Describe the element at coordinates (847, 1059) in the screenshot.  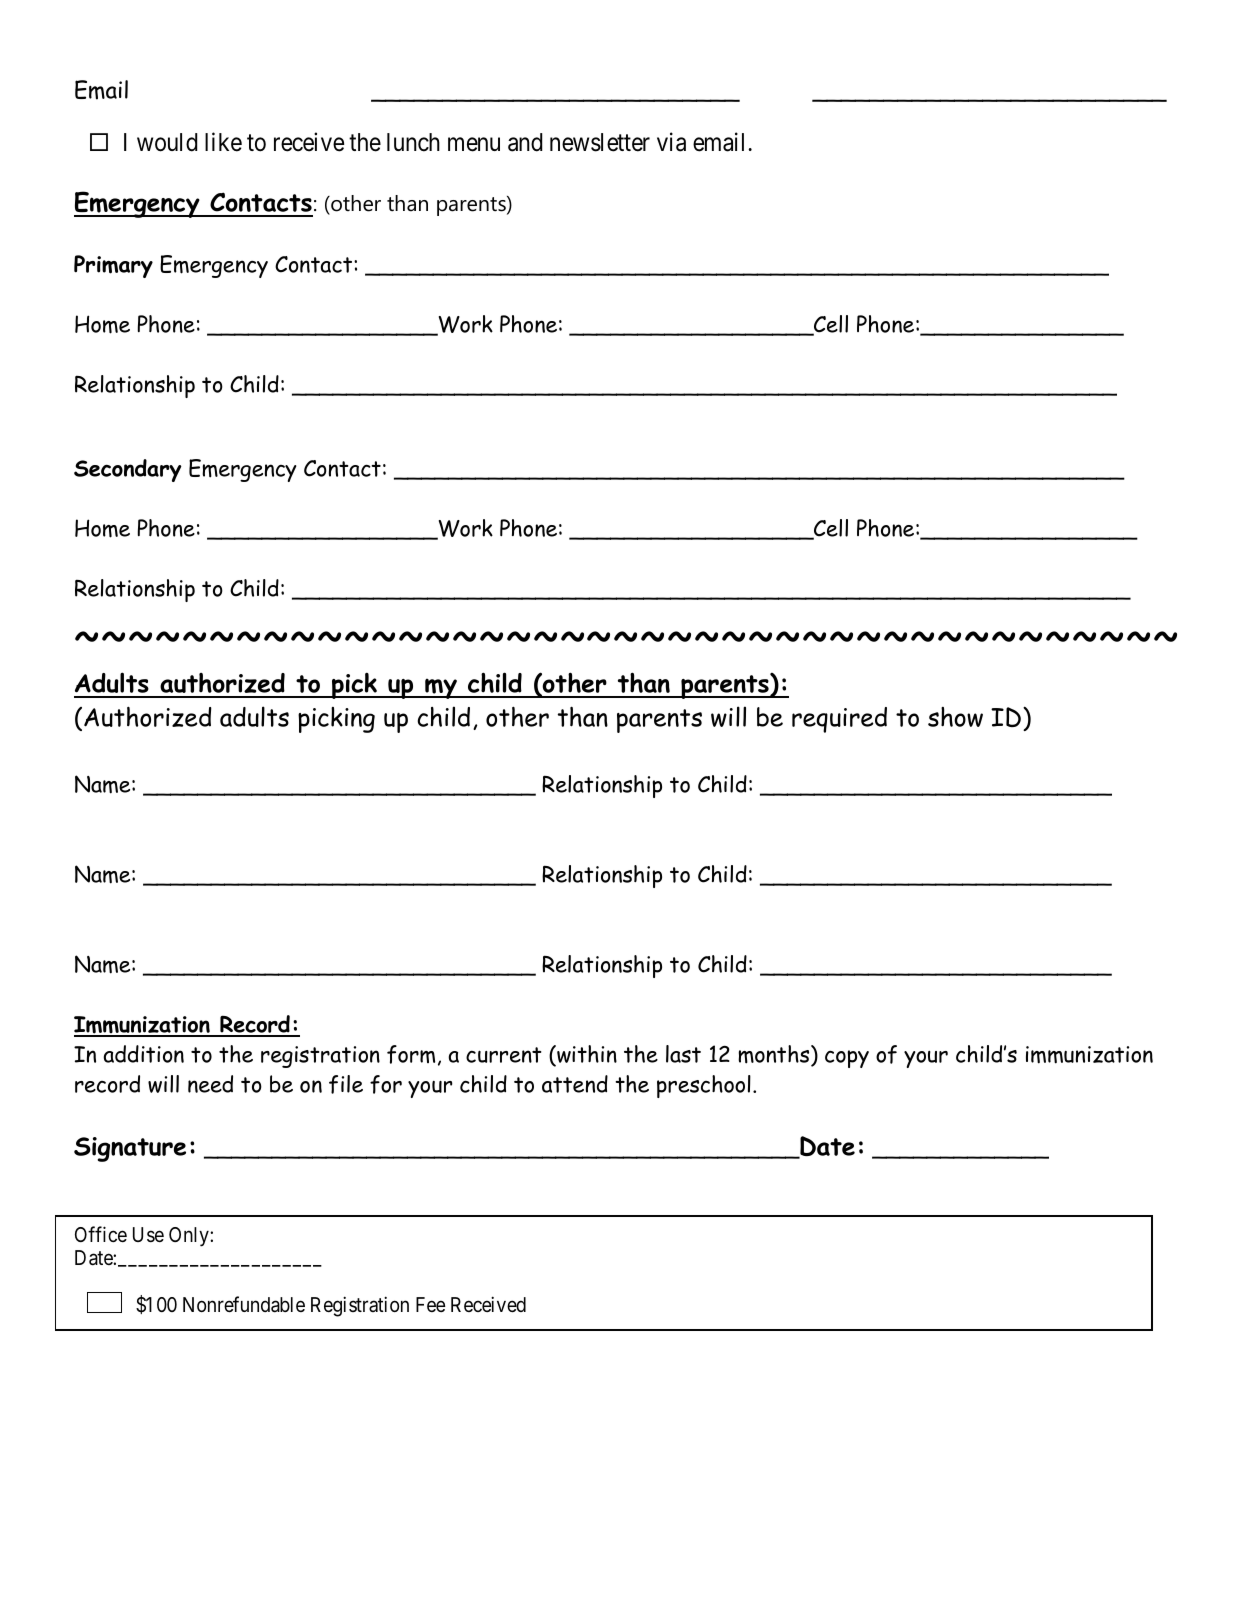
I see `copy` at that location.
